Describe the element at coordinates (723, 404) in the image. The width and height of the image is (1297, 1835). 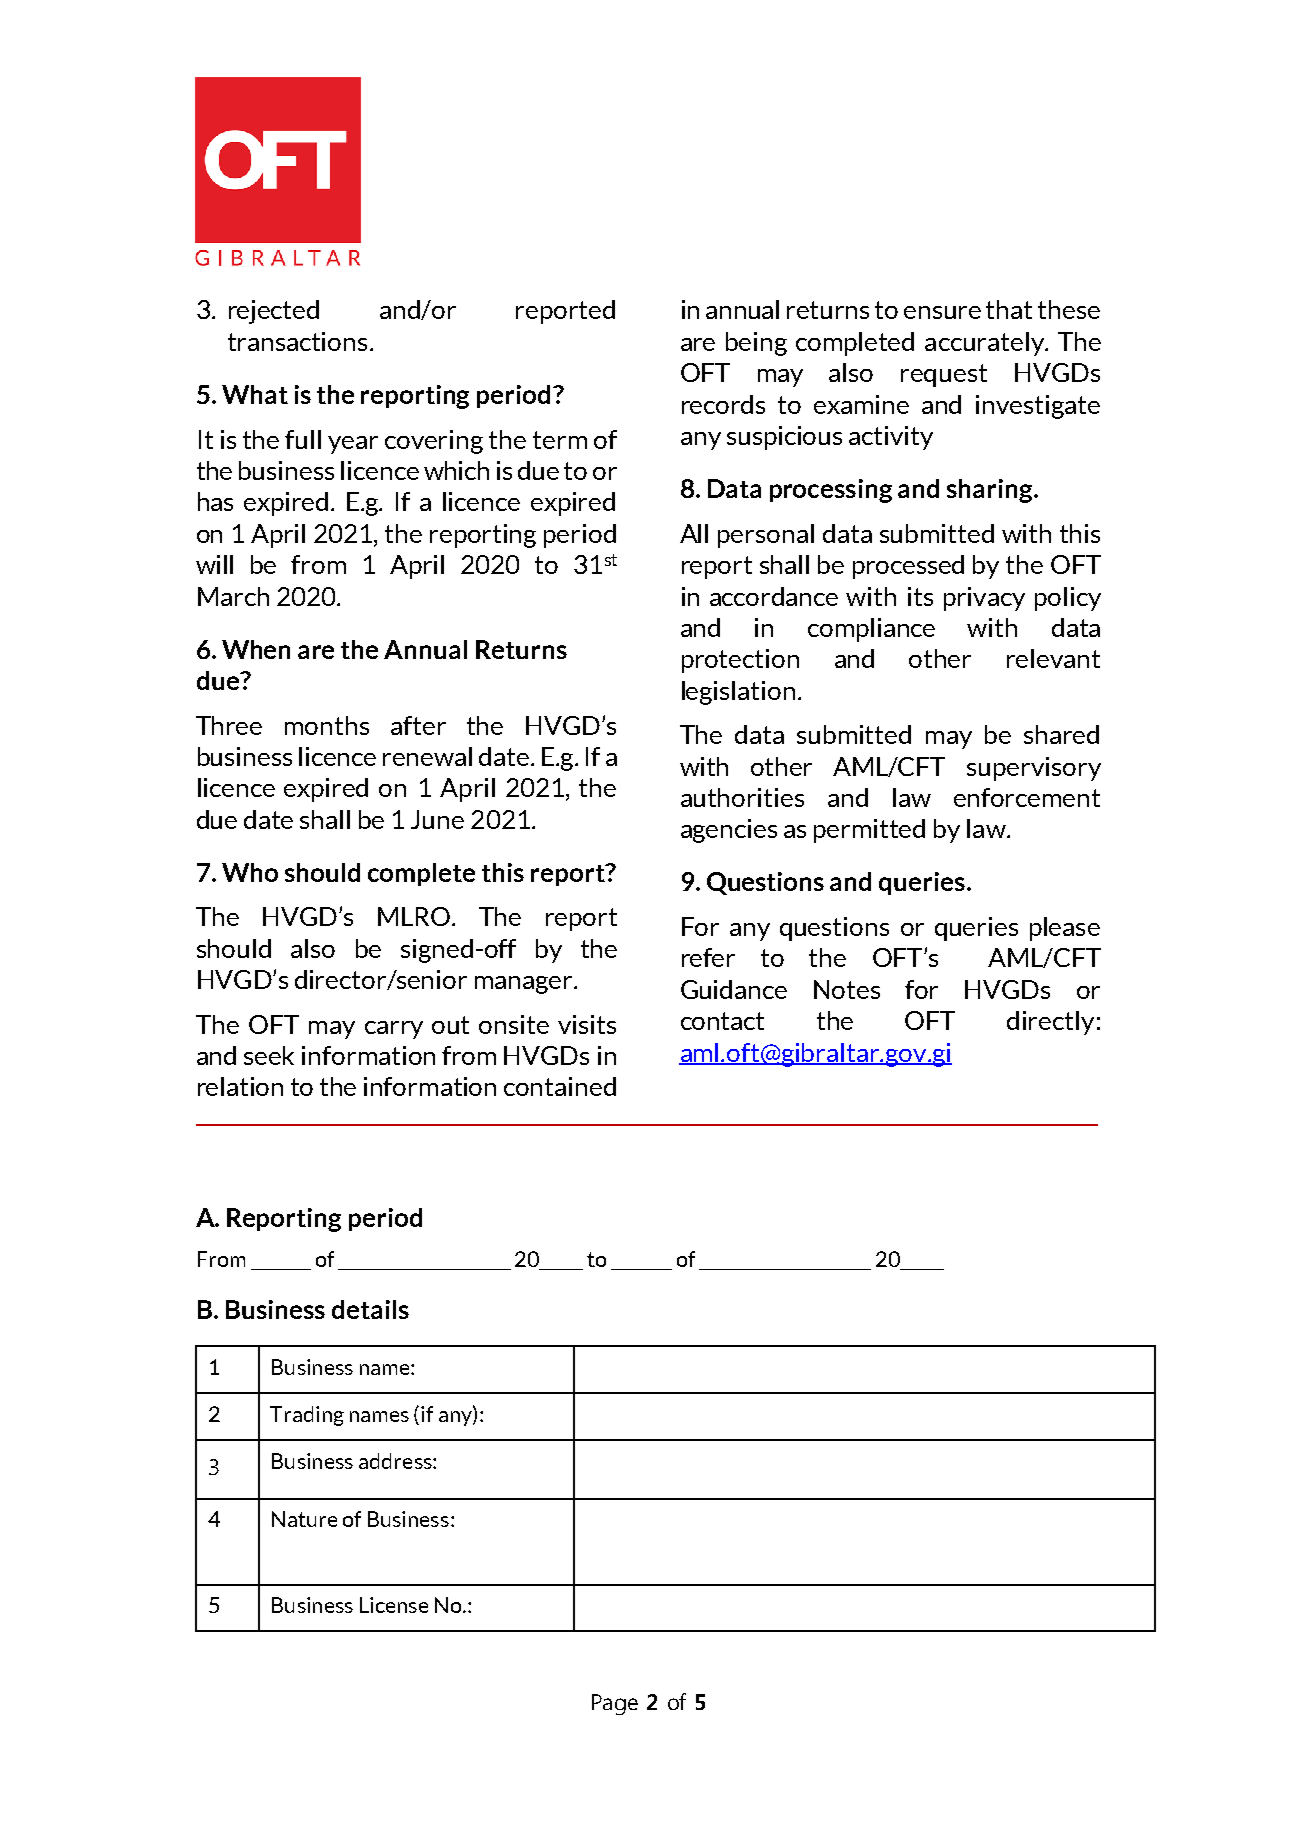
I see `records` at that location.
